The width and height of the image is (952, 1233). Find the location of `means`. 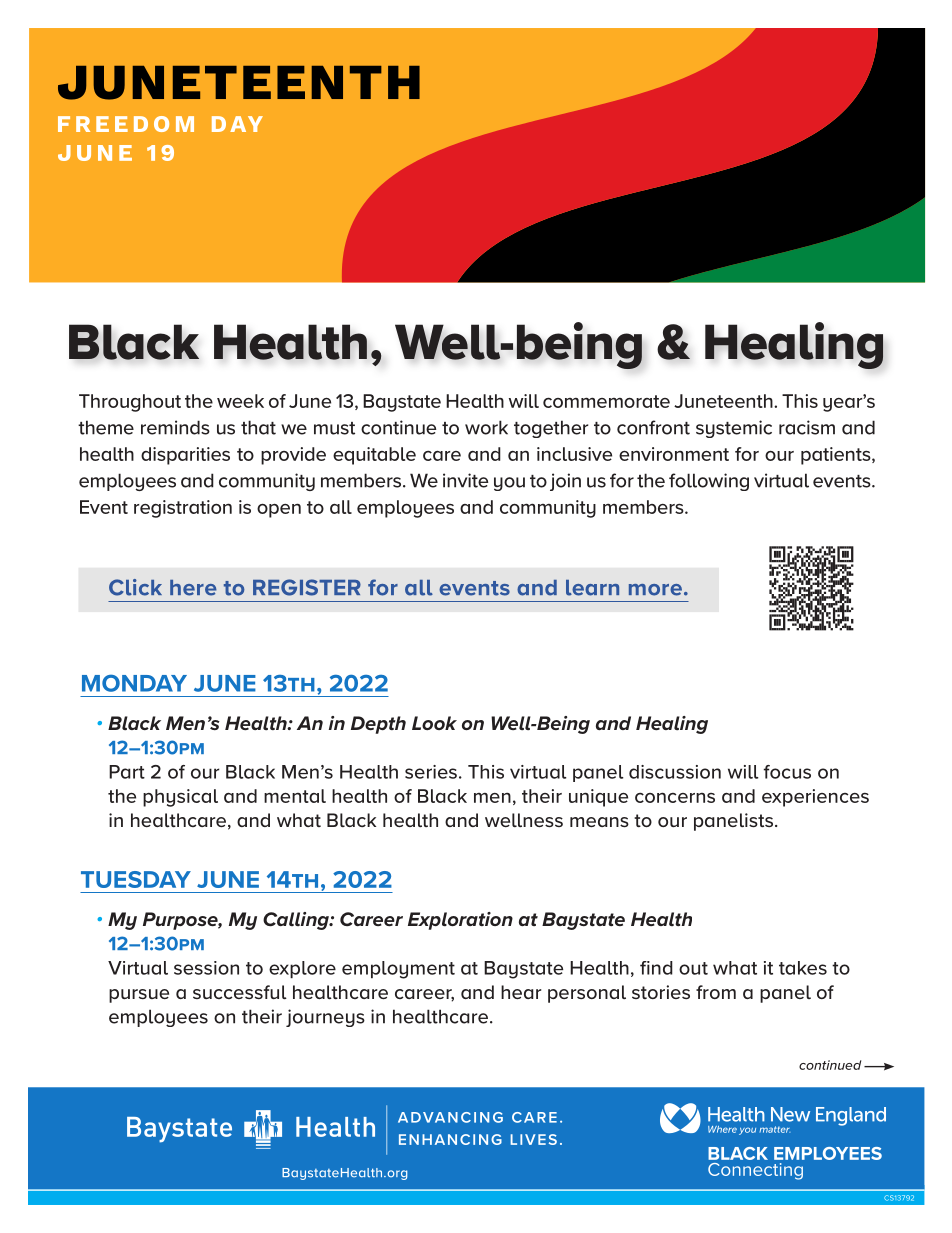

means is located at coordinates (599, 822).
